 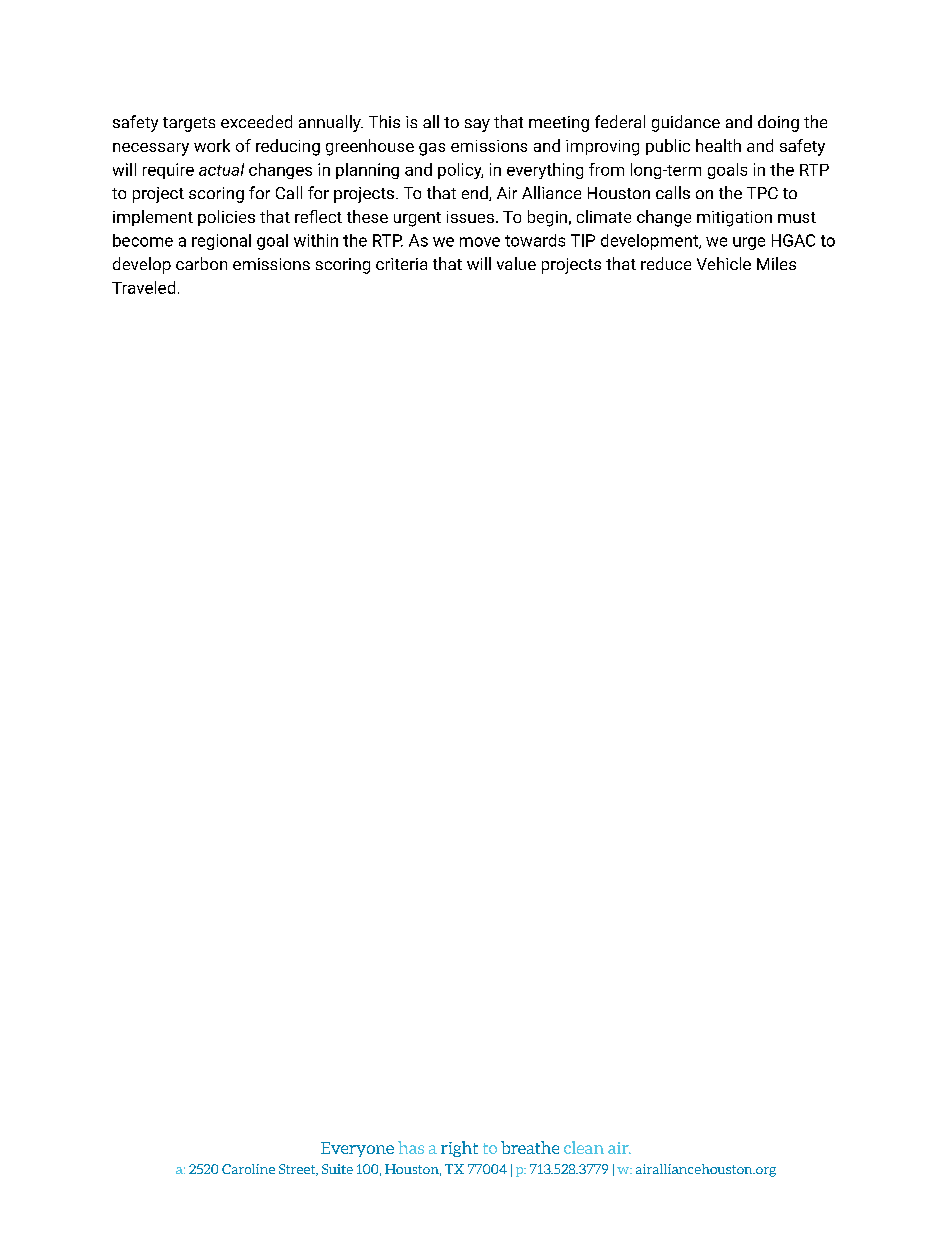 What do you see at coordinates (516, 263) in the image?
I see `value` at bounding box center [516, 263].
